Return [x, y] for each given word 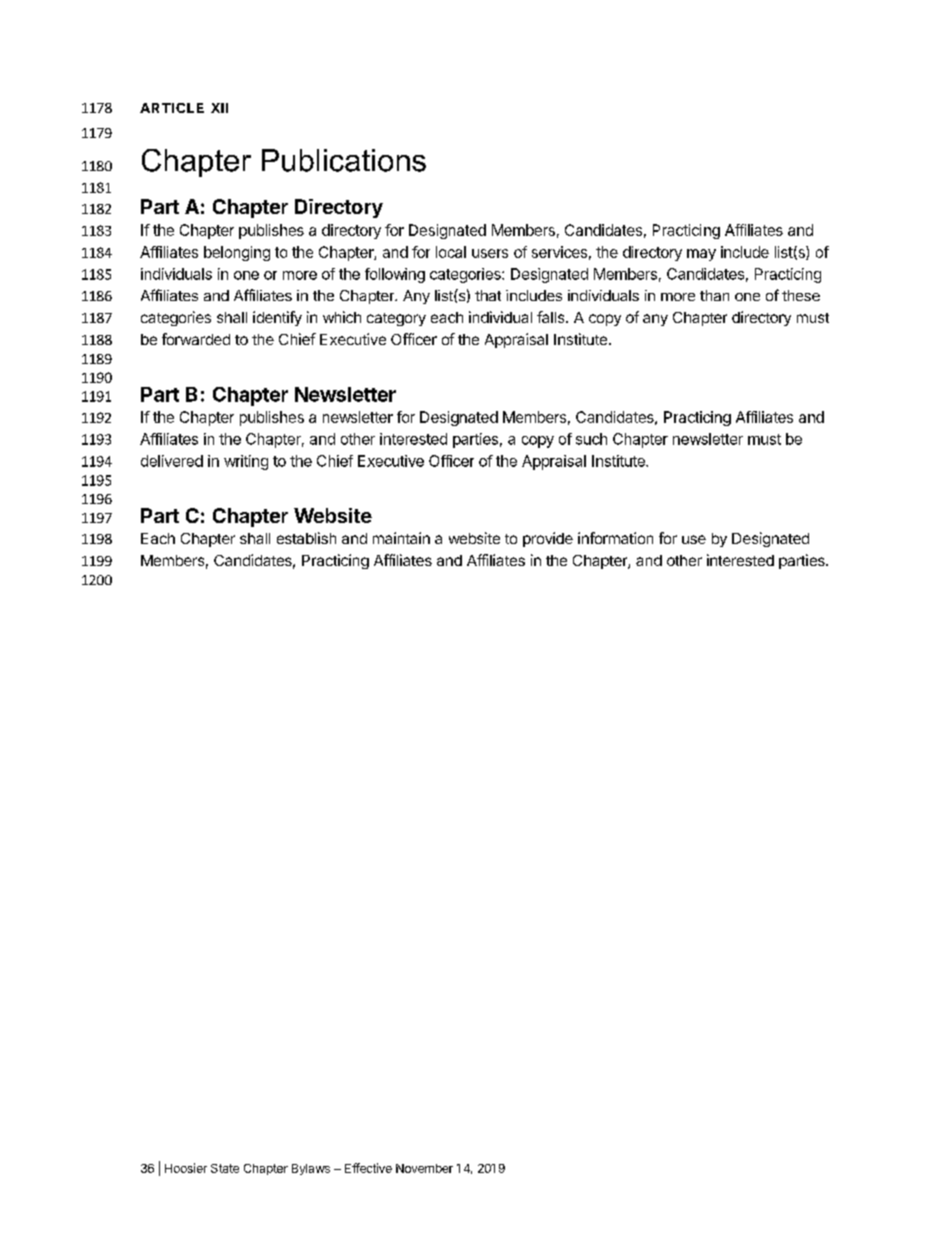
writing [246, 462]
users [490, 253]
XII [219, 108]
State [225, 1168]
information [615, 538]
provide [548, 539]
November [424, 1168]
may [701, 255]
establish [306, 538]
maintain [401, 538]
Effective [368, 1168]
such [591, 439]
